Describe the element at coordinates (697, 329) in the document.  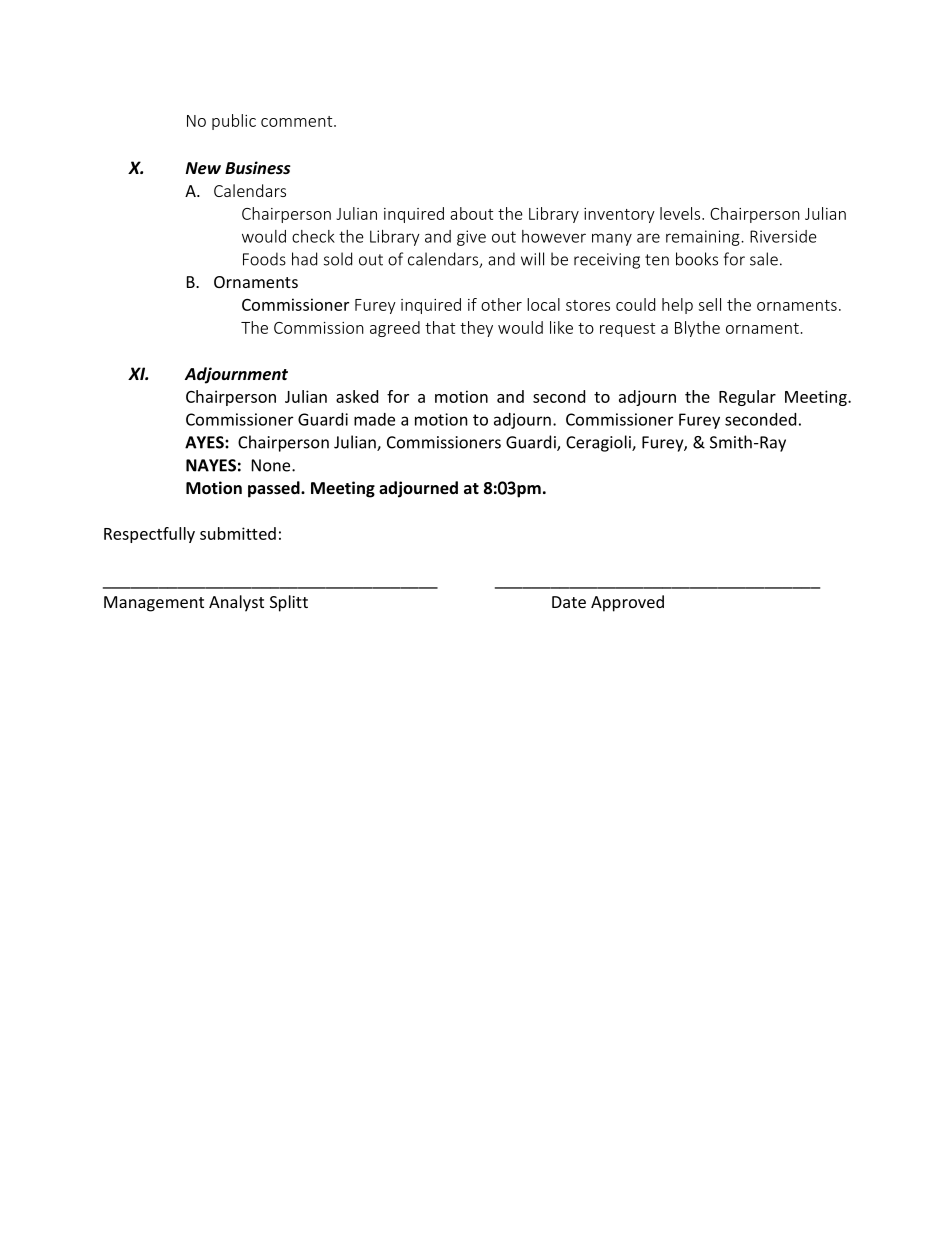
I see `Blythe` at that location.
